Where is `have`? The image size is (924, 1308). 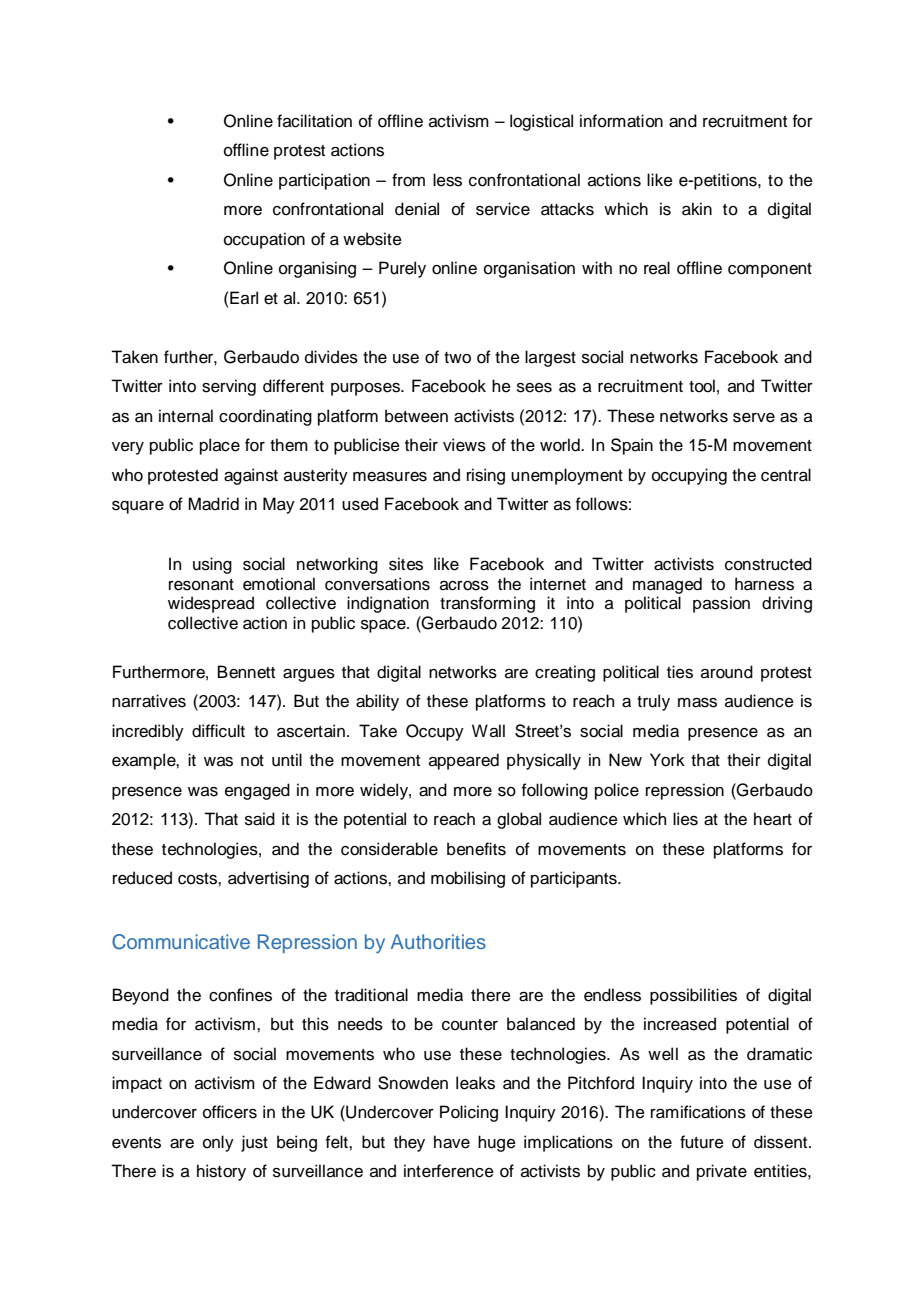
have is located at coordinates (452, 1142).
